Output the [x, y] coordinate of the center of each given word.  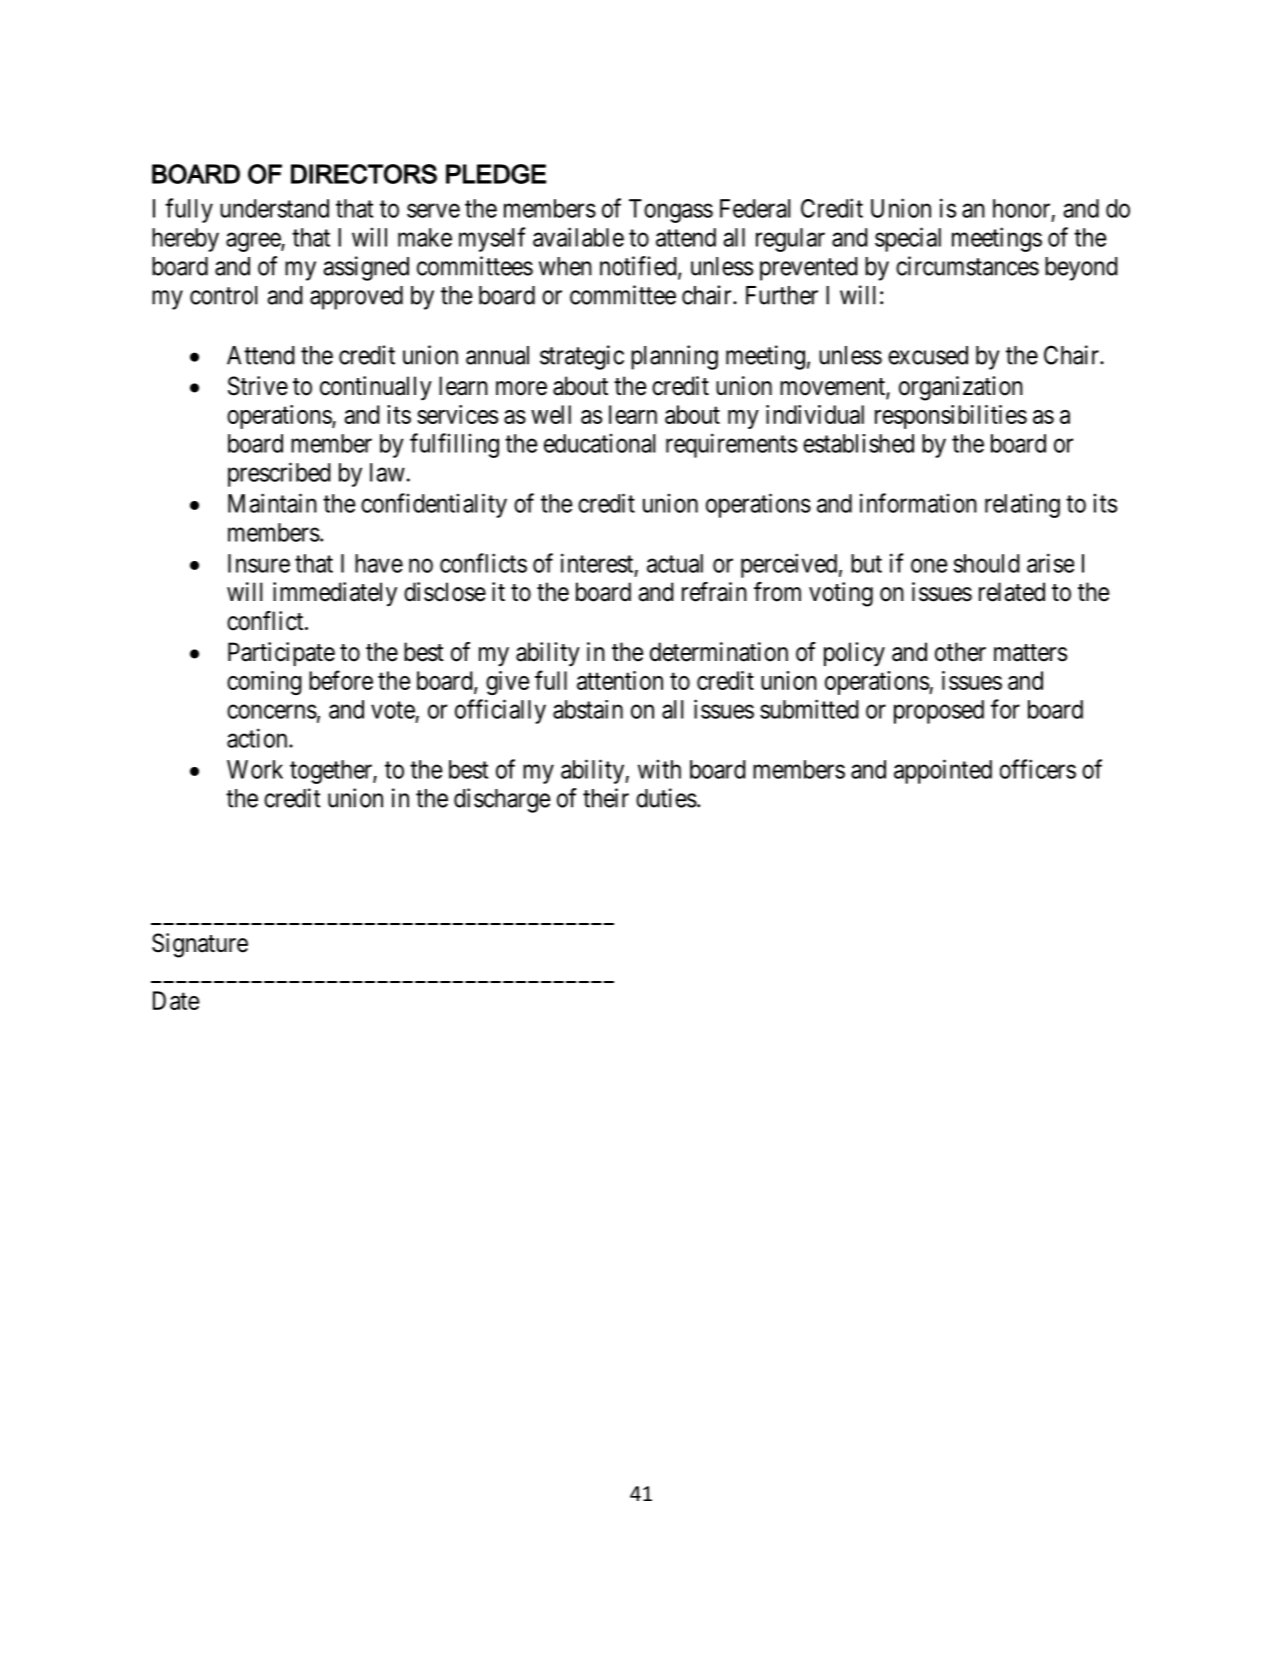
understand [274, 208]
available [578, 237]
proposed [939, 712]
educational [599, 443]
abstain [588, 709]
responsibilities [951, 417]
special [908, 239]
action [258, 738]
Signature [200, 945]
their [606, 798]
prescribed [279, 474]
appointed [943, 771]
